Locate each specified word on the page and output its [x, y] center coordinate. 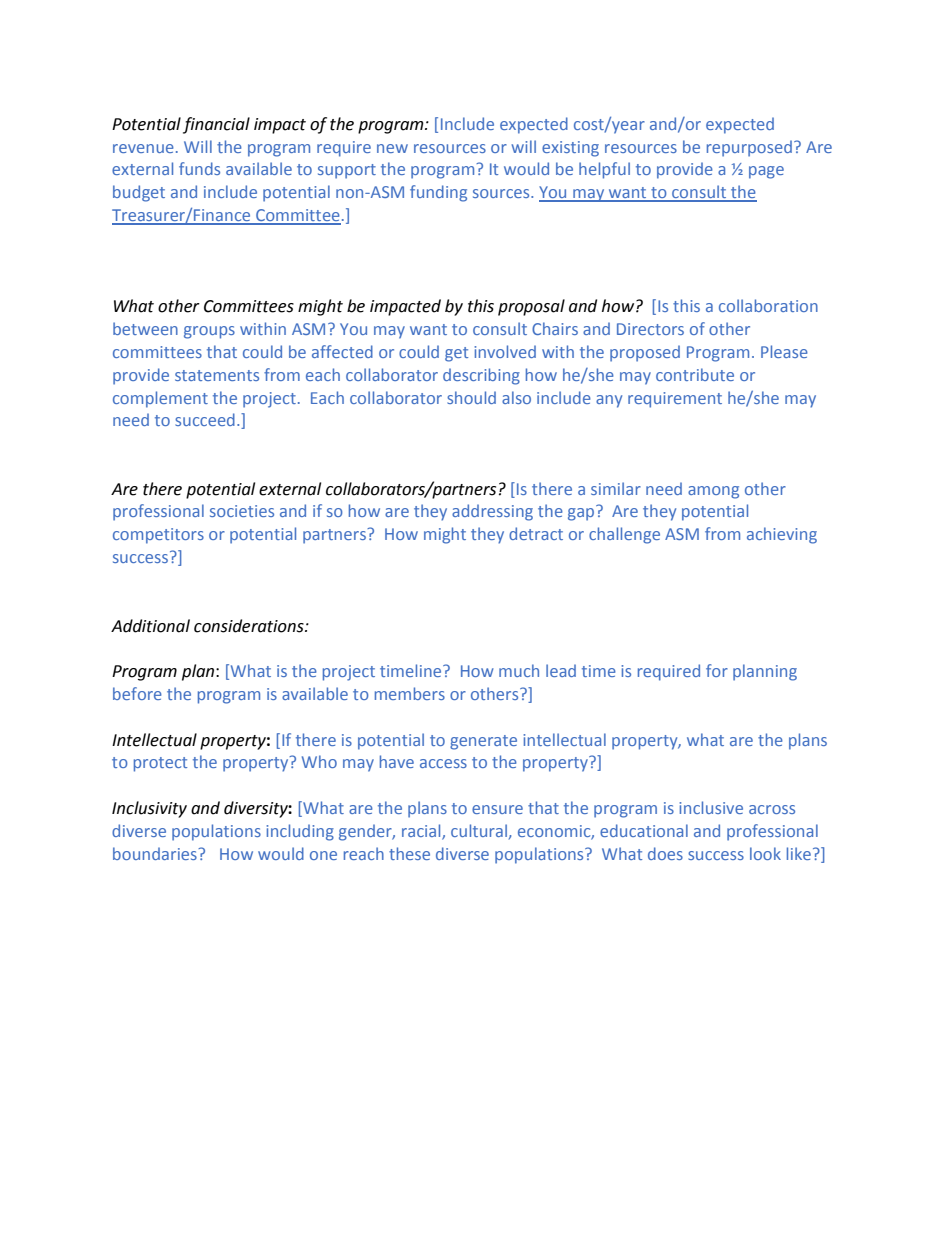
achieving [782, 535]
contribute [695, 374]
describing [481, 376]
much [519, 670]
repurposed [749, 148]
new [392, 148]
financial [216, 125]
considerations [250, 626]
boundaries [156, 853]
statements [217, 375]
